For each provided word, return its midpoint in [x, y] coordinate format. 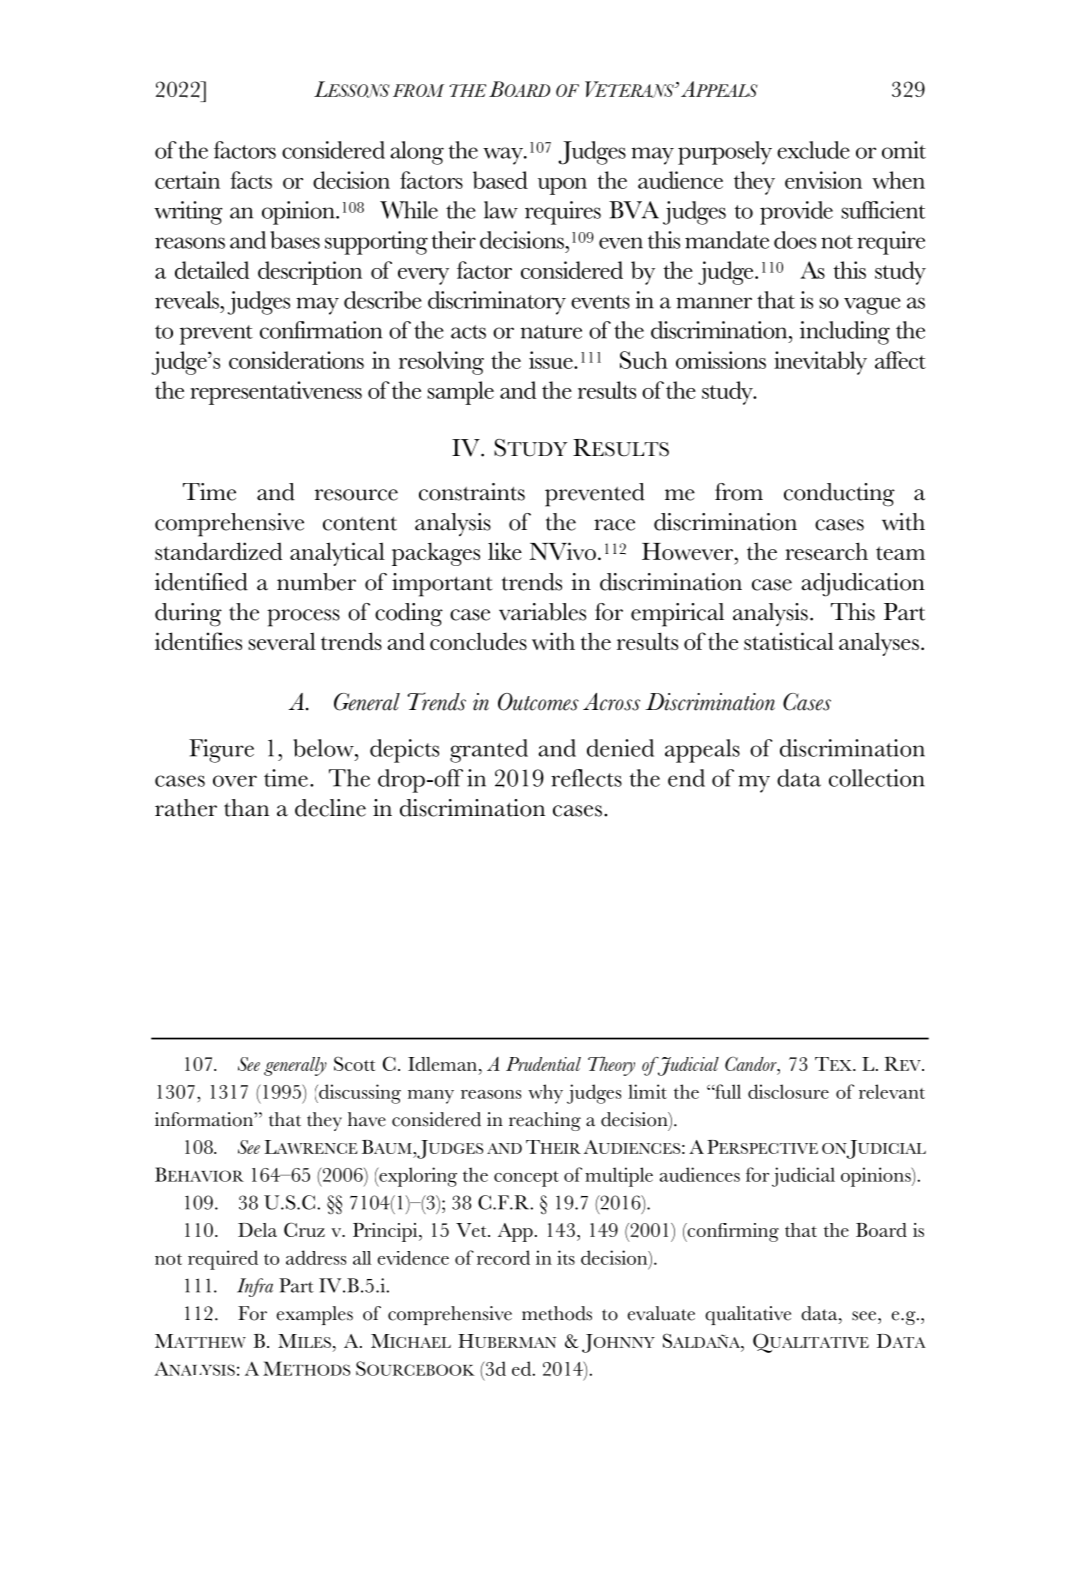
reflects [586, 778]
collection [877, 778]
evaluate [661, 1313]
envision [823, 180]
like [505, 551]
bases [295, 240]
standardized [218, 551]
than [246, 808]
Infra [255, 1287]
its [566, 1257]
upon [562, 186]
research [826, 551]
